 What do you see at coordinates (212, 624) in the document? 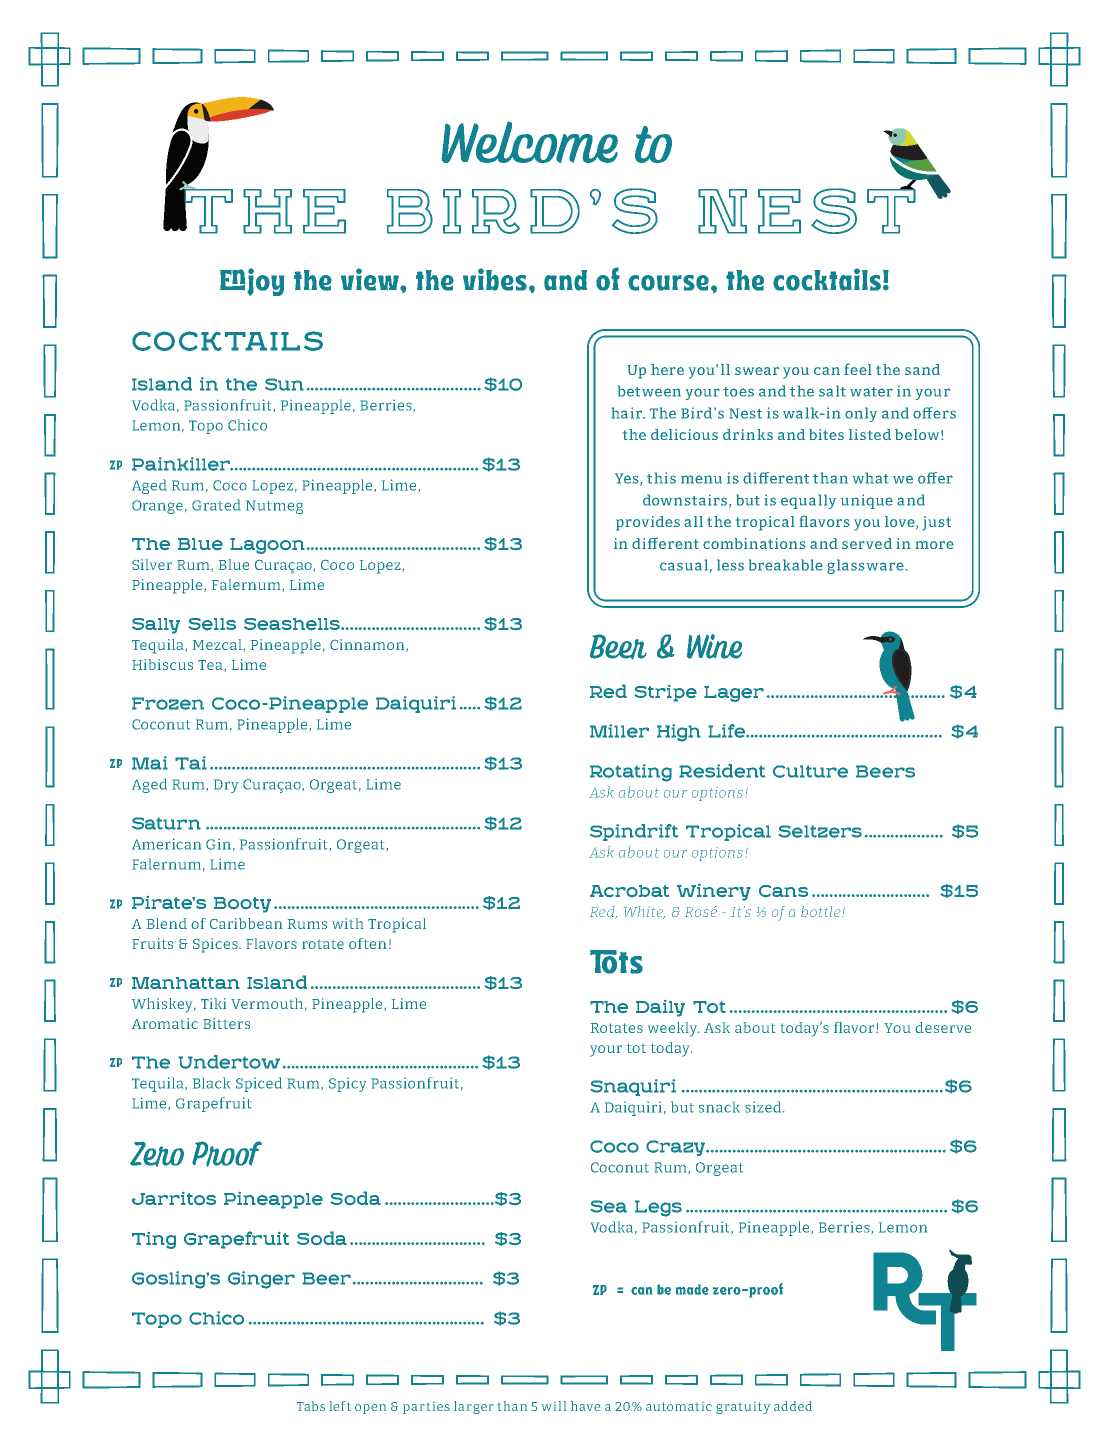
I see `Sells` at bounding box center [212, 624].
